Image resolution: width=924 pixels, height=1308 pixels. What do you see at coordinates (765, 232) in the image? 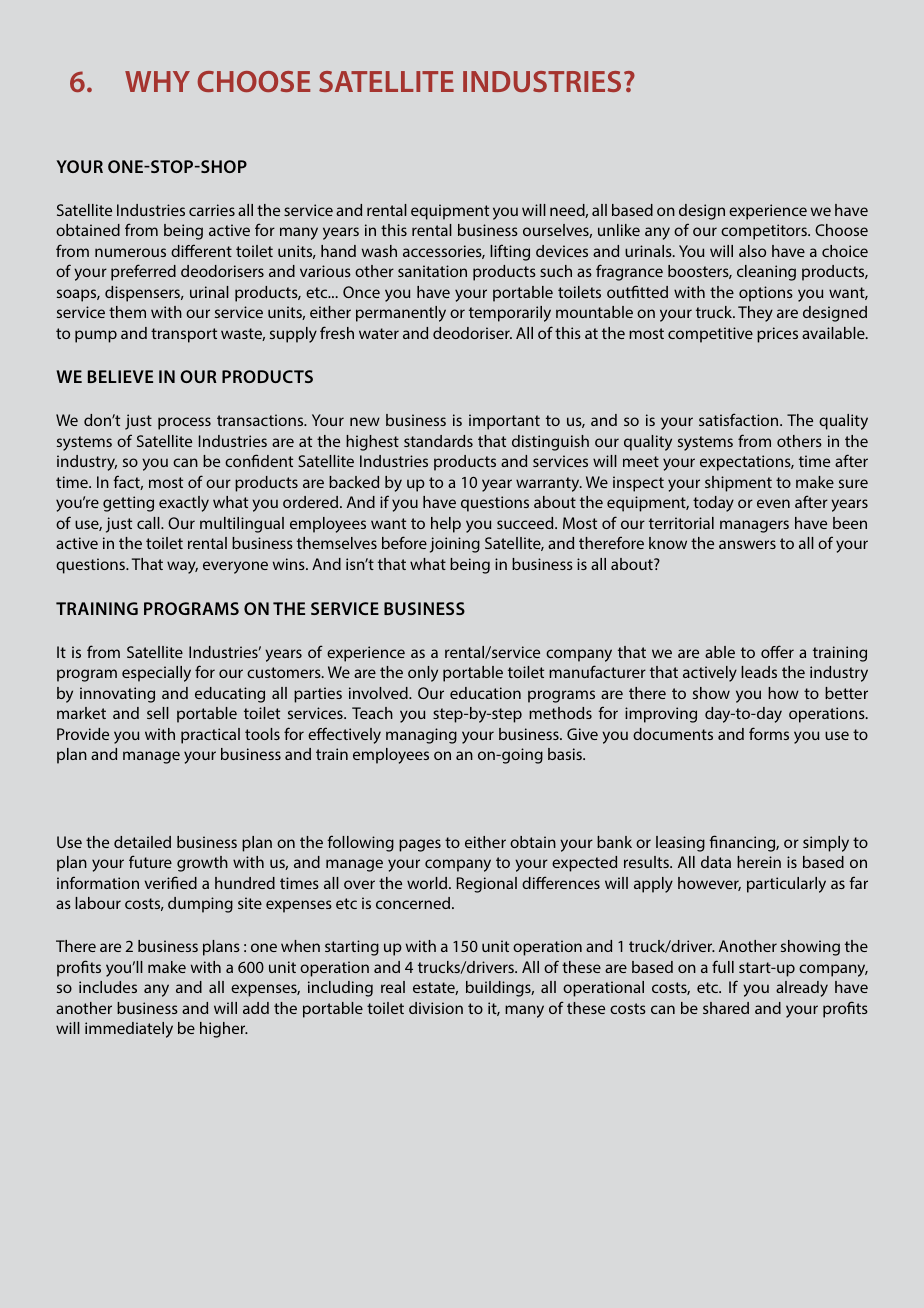
I see `competitors` at bounding box center [765, 232].
